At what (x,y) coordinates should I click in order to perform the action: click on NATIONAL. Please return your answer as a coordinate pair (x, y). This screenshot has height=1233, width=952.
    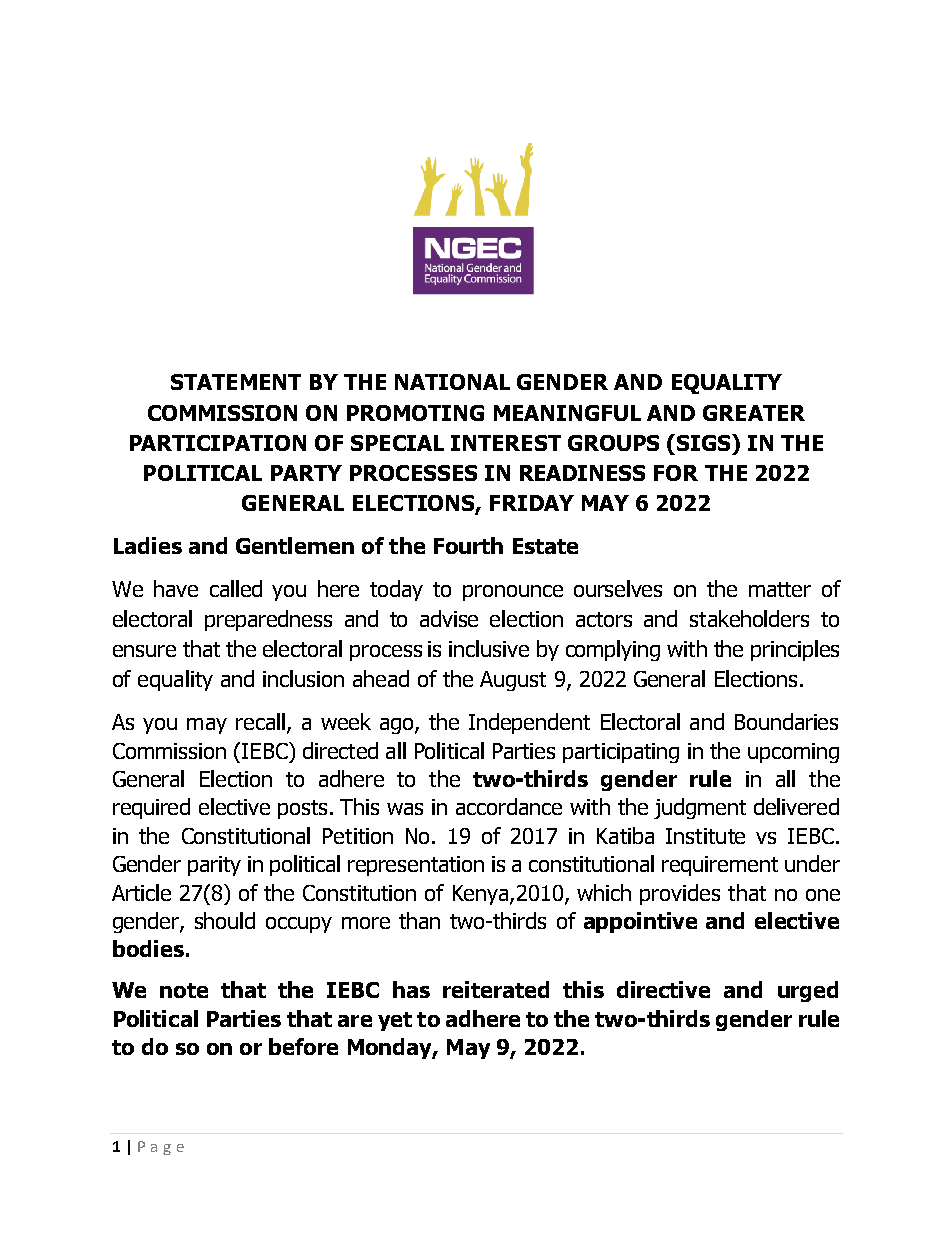
    Looking at the image, I should click on (452, 382).
